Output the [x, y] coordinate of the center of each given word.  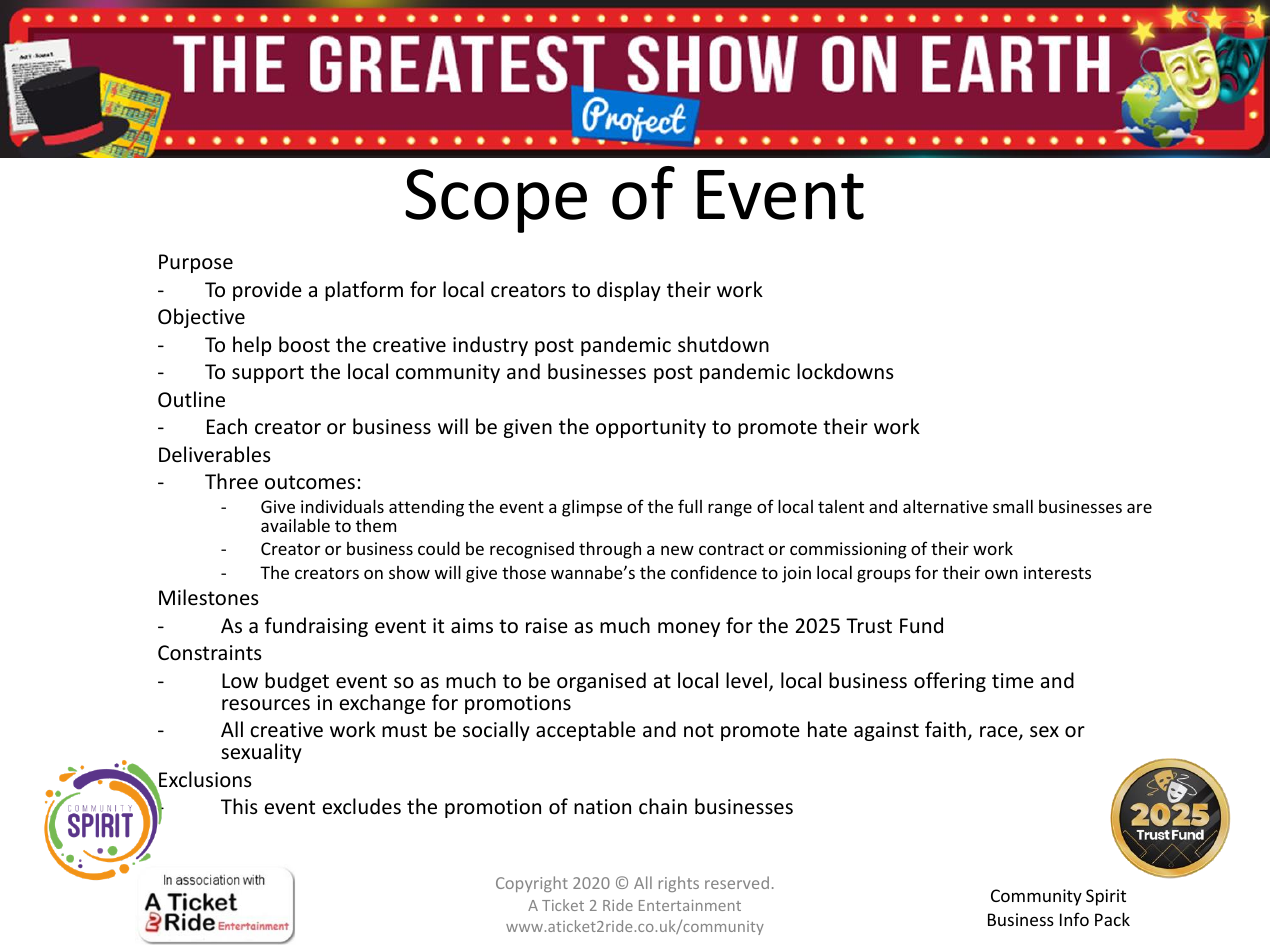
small [1013, 506]
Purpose [196, 263]
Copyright [532, 884]
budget [297, 682]
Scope [496, 201]
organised [601, 682]
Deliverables [215, 454]
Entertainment [690, 905]
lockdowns [845, 371]
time [1013, 680]
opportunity [651, 428]
